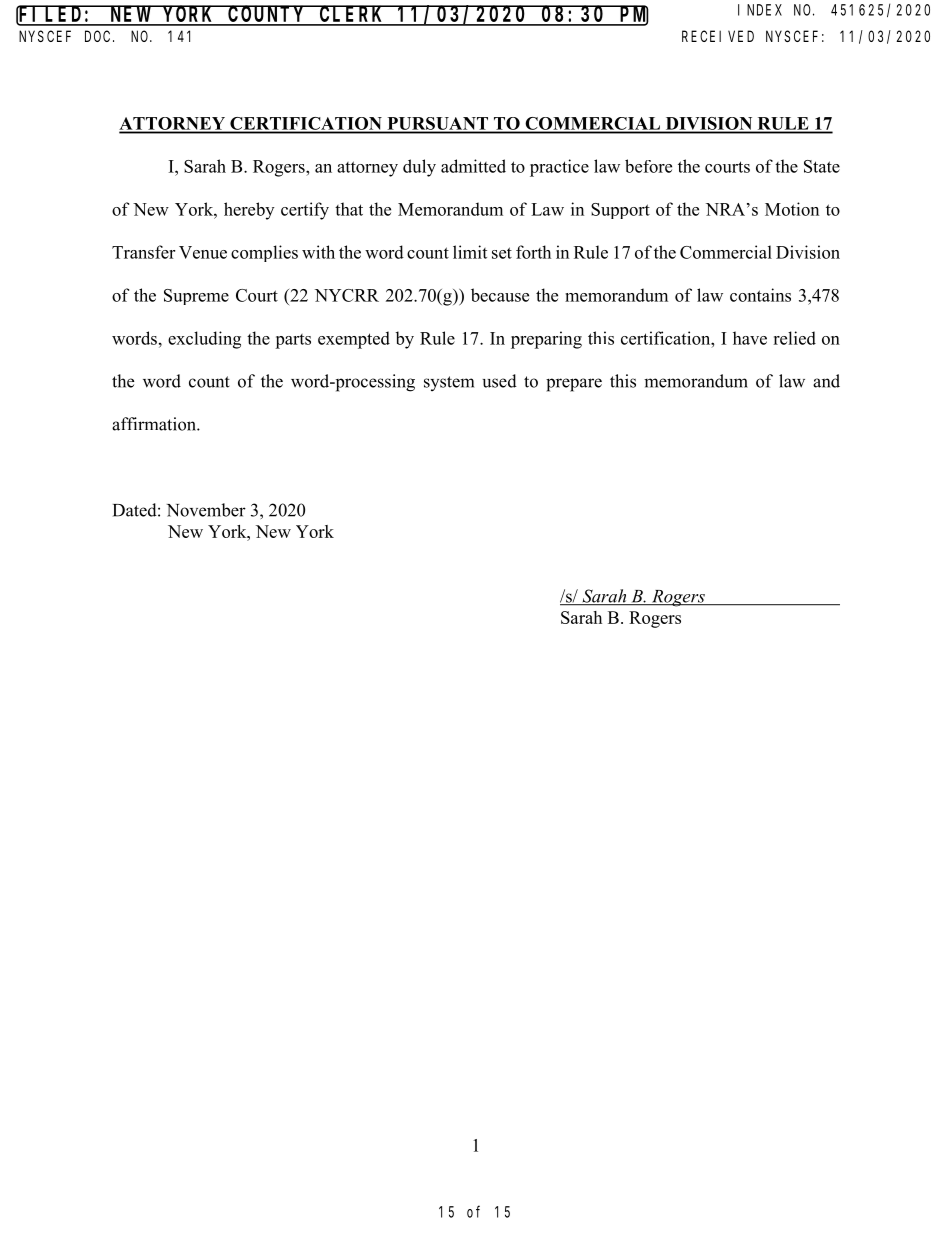  I want to click on limit, so click(470, 252).
